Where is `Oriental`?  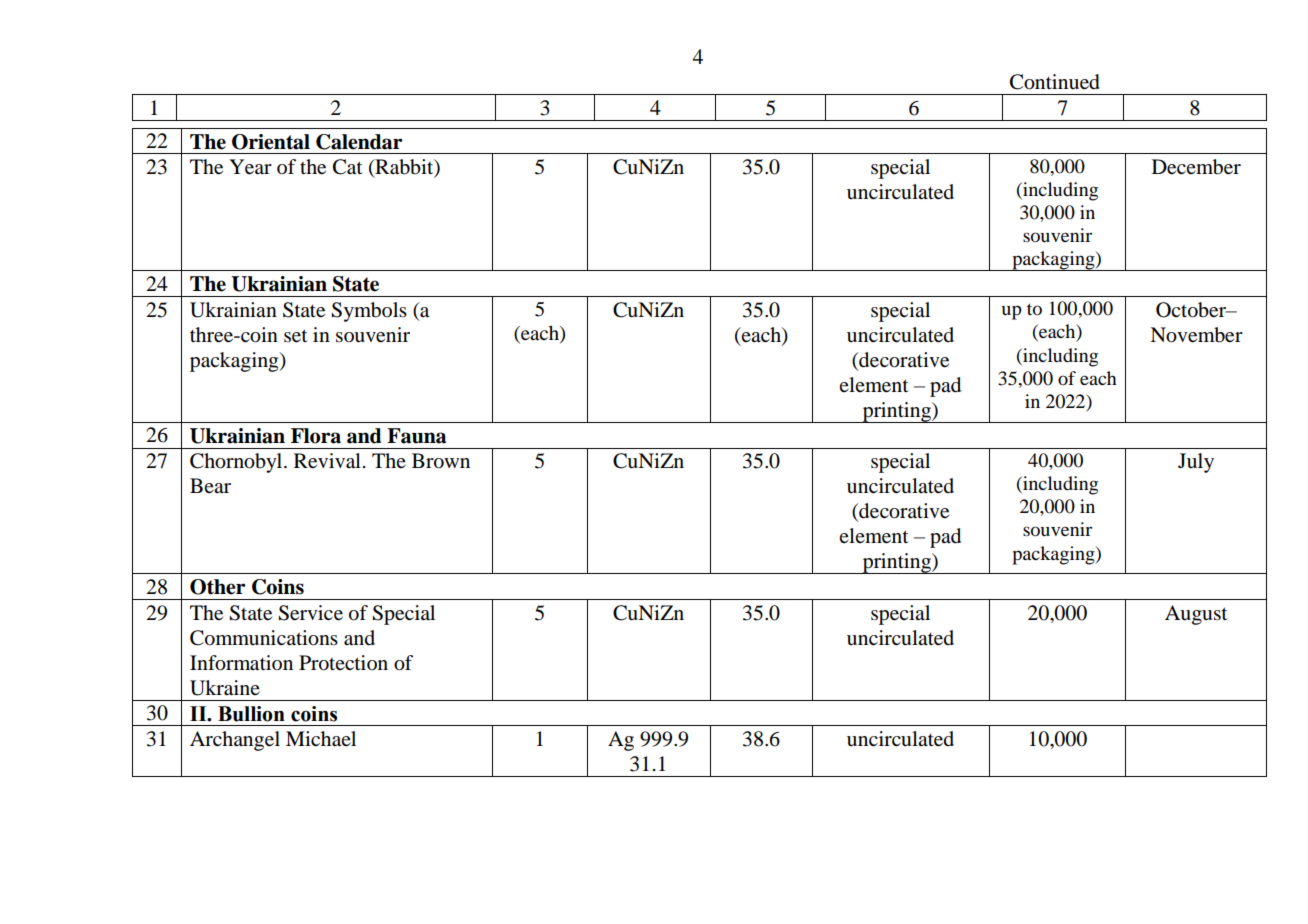
Oriental is located at coordinates (271, 142).
